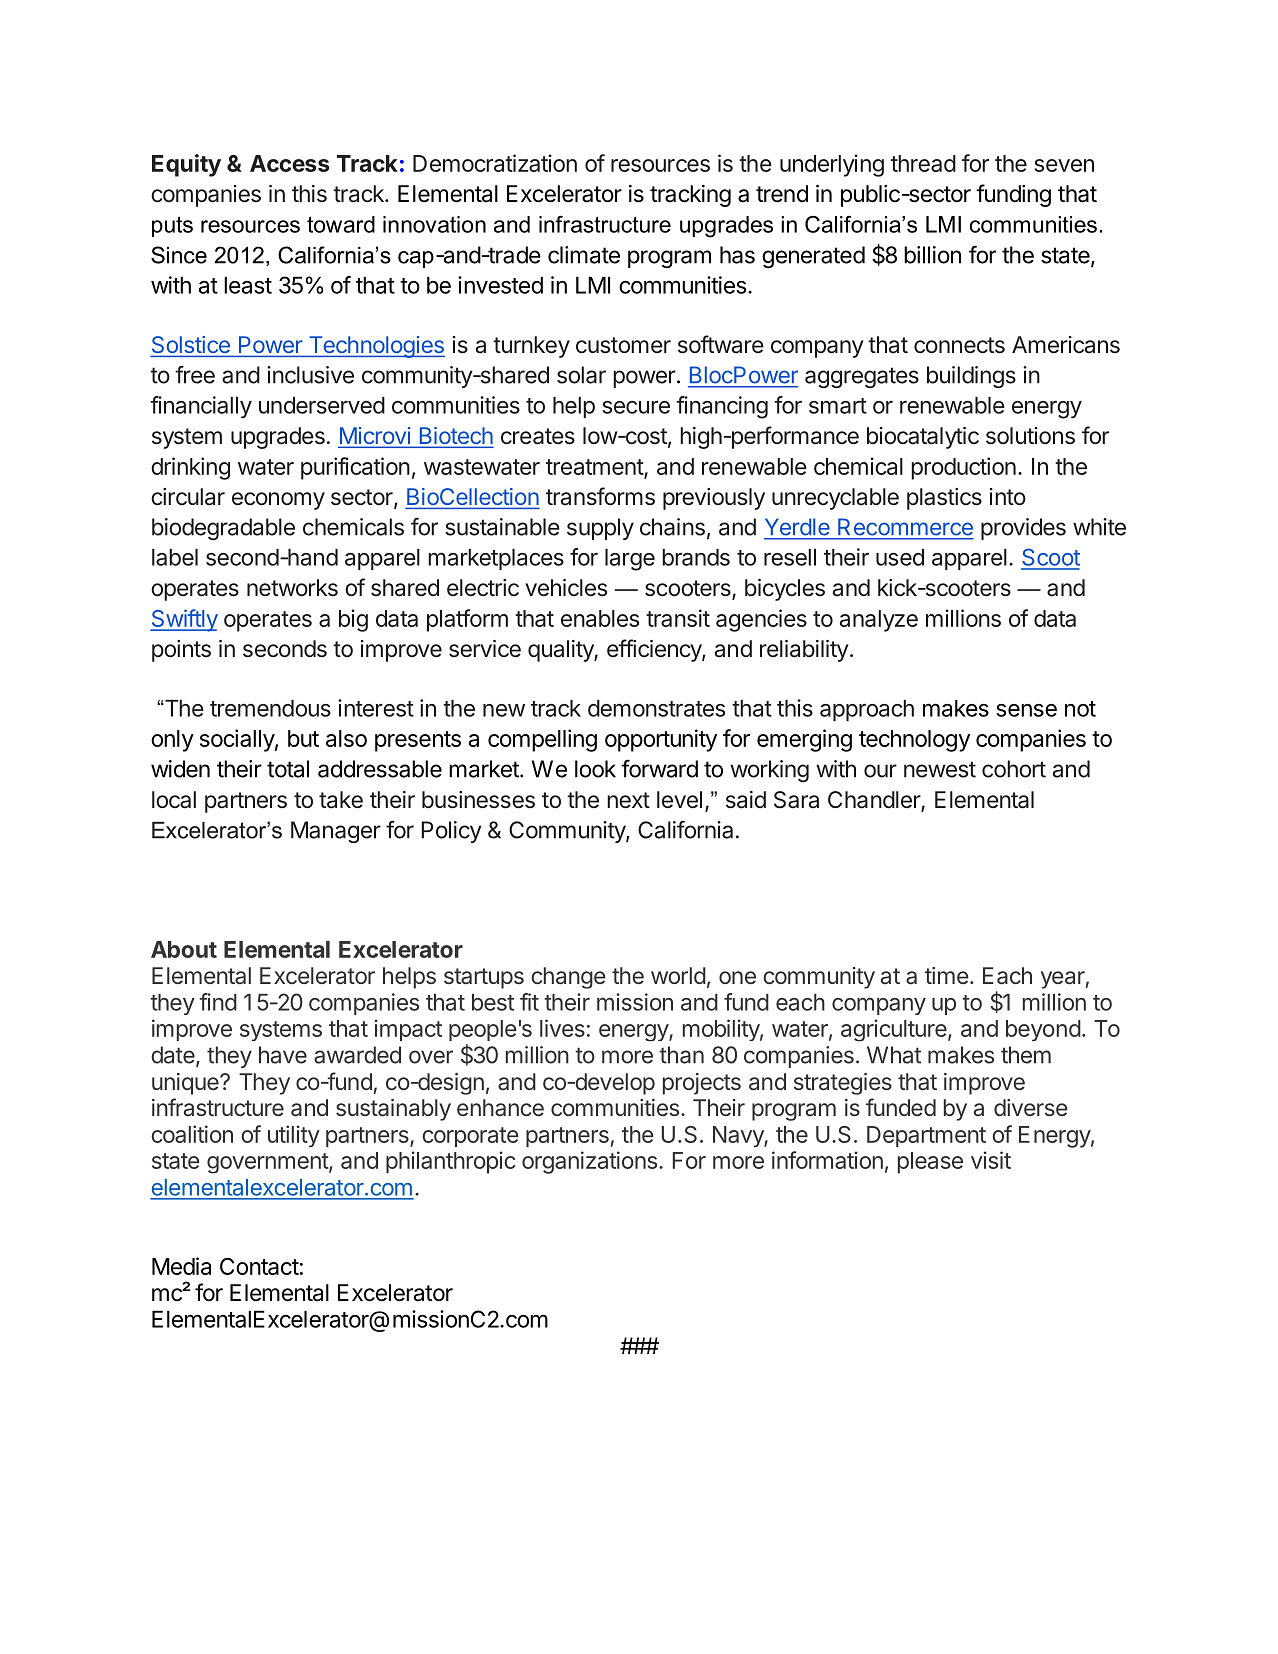 This screenshot has width=1278, height=1654. I want to click on provides, so click(1023, 529).
